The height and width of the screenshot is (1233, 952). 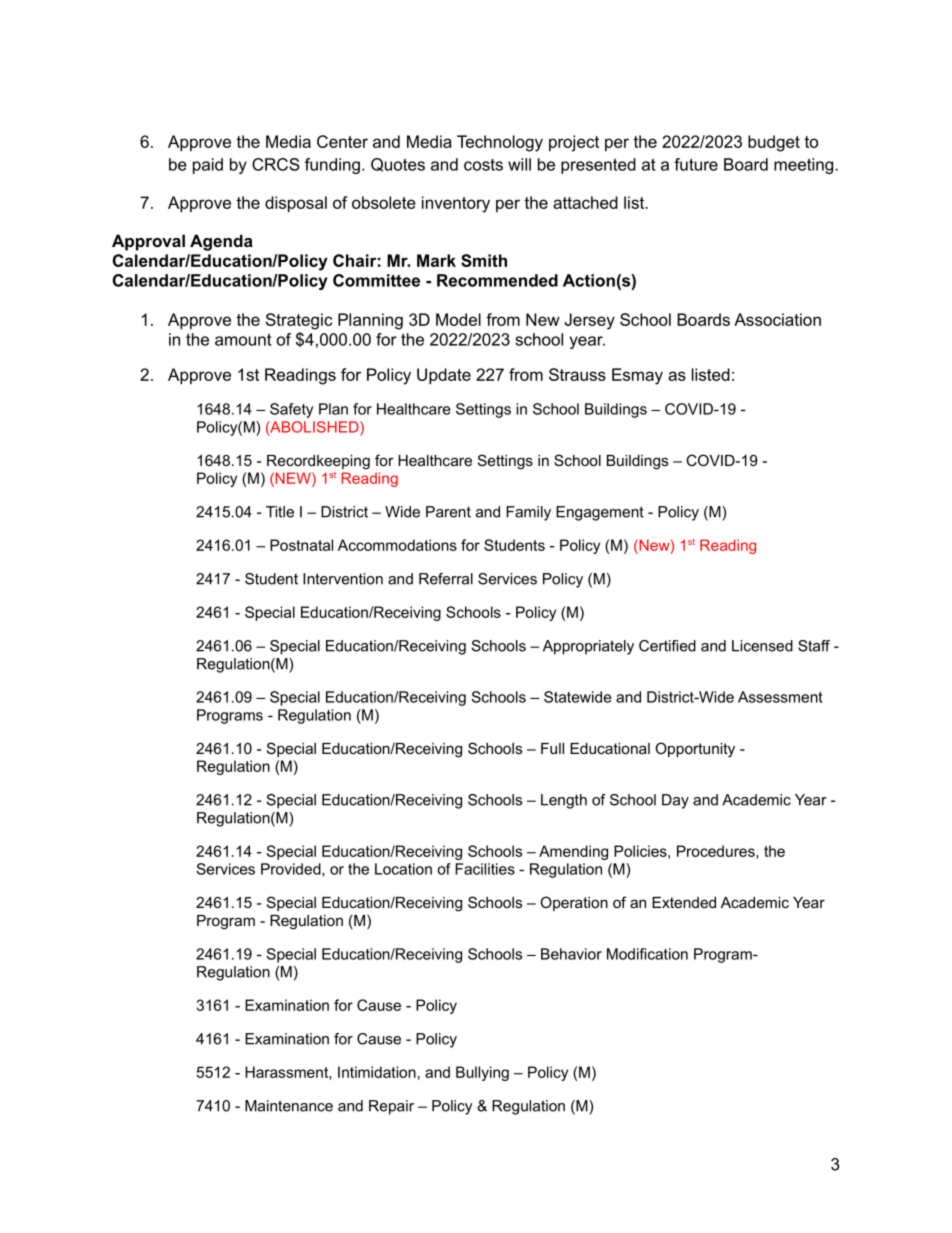 I want to click on Parent, so click(x=448, y=512).
